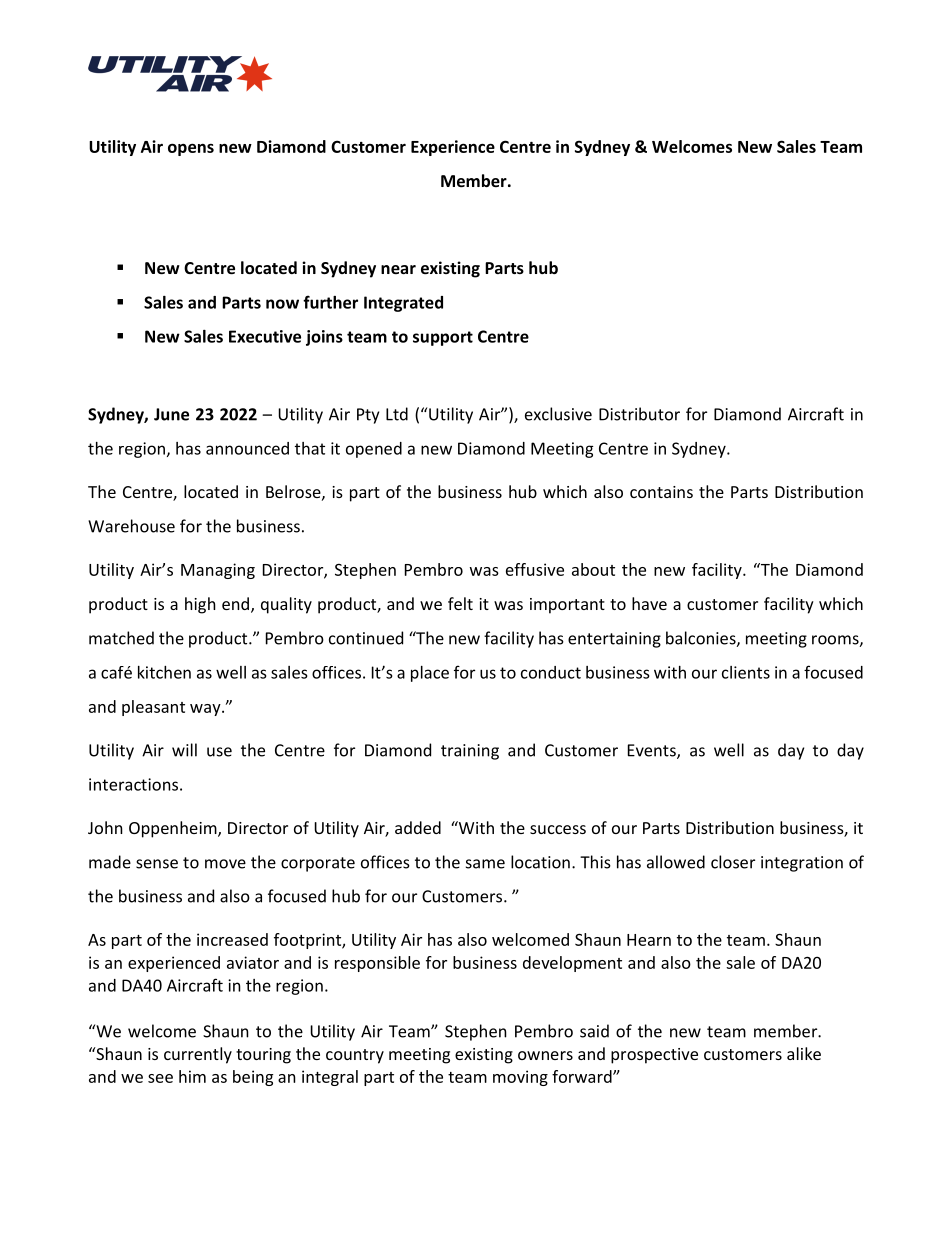  Describe the element at coordinates (398, 269) in the screenshot. I see `near` at that location.
